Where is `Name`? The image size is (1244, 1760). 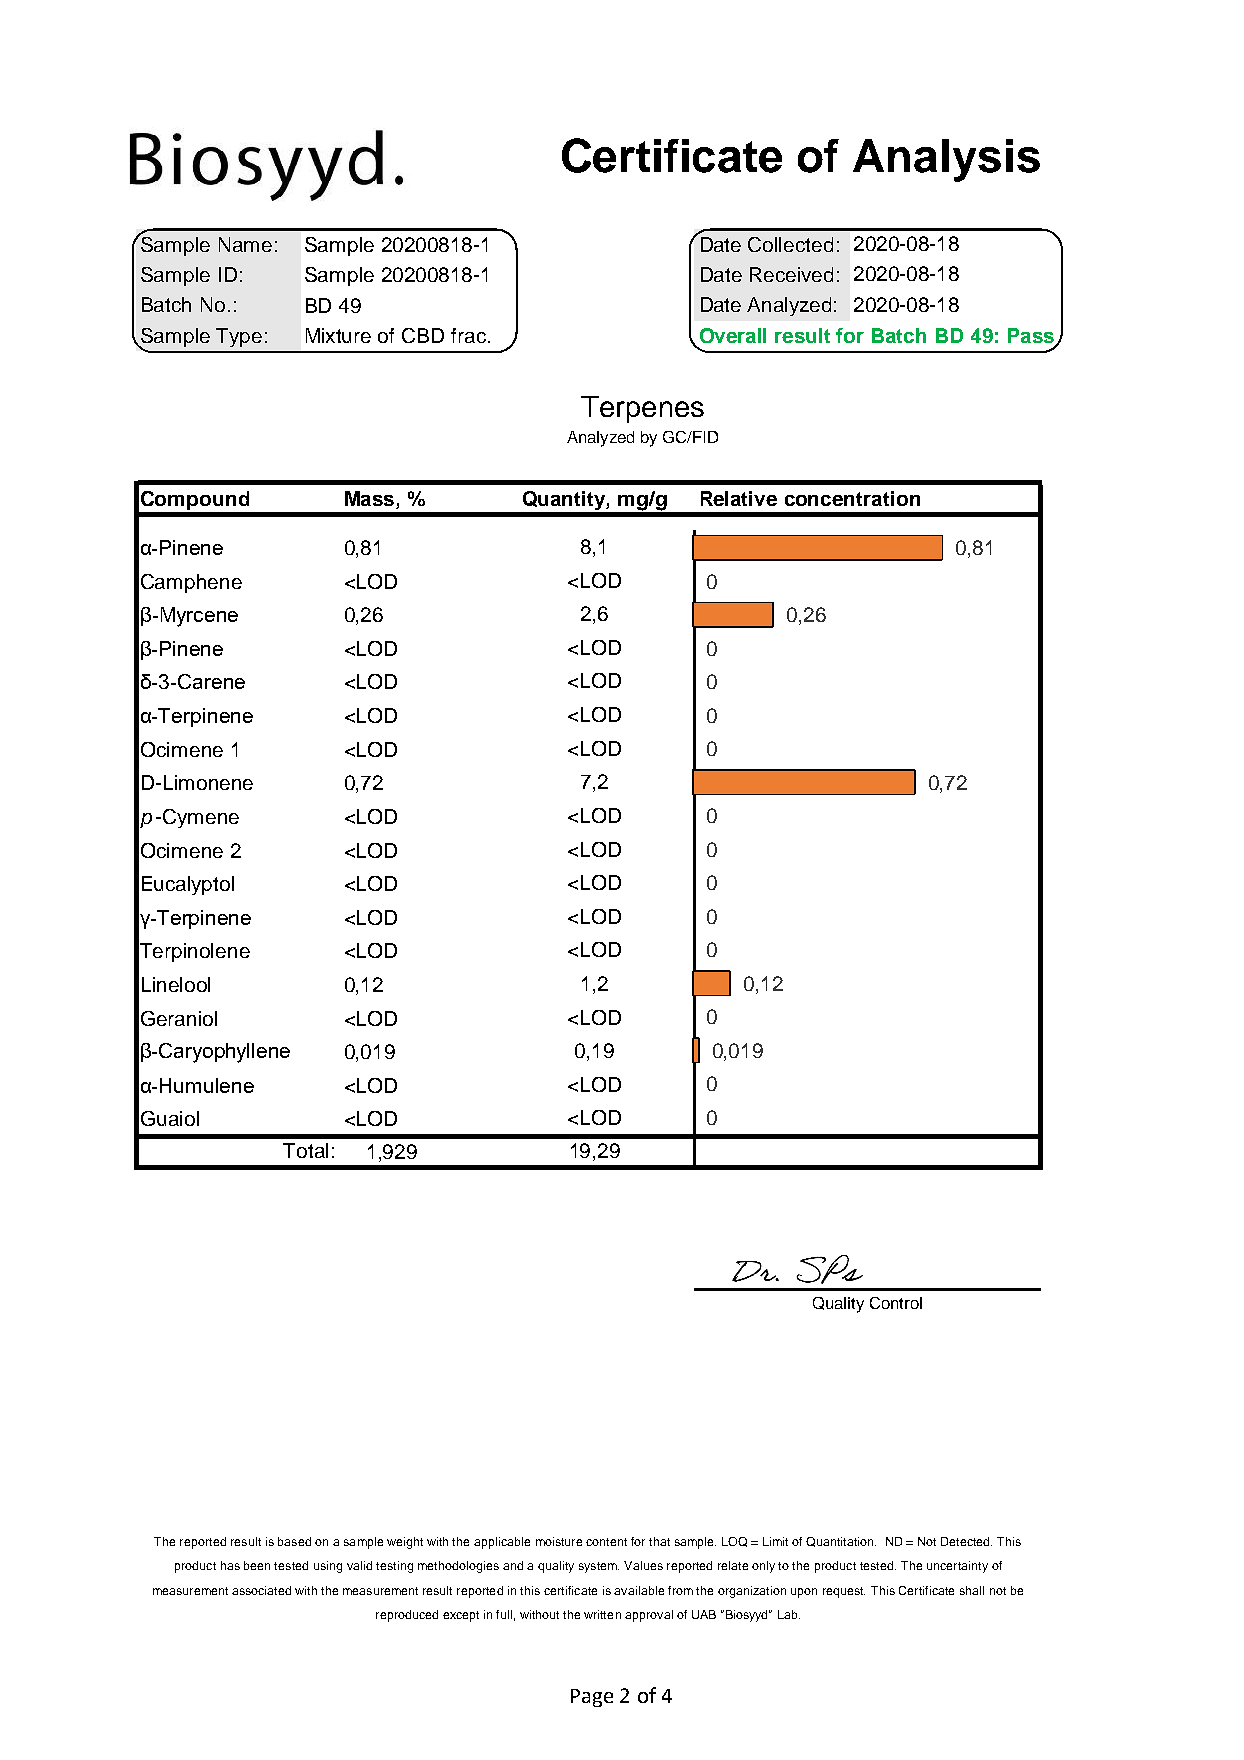
Name is located at coordinates (245, 244).
